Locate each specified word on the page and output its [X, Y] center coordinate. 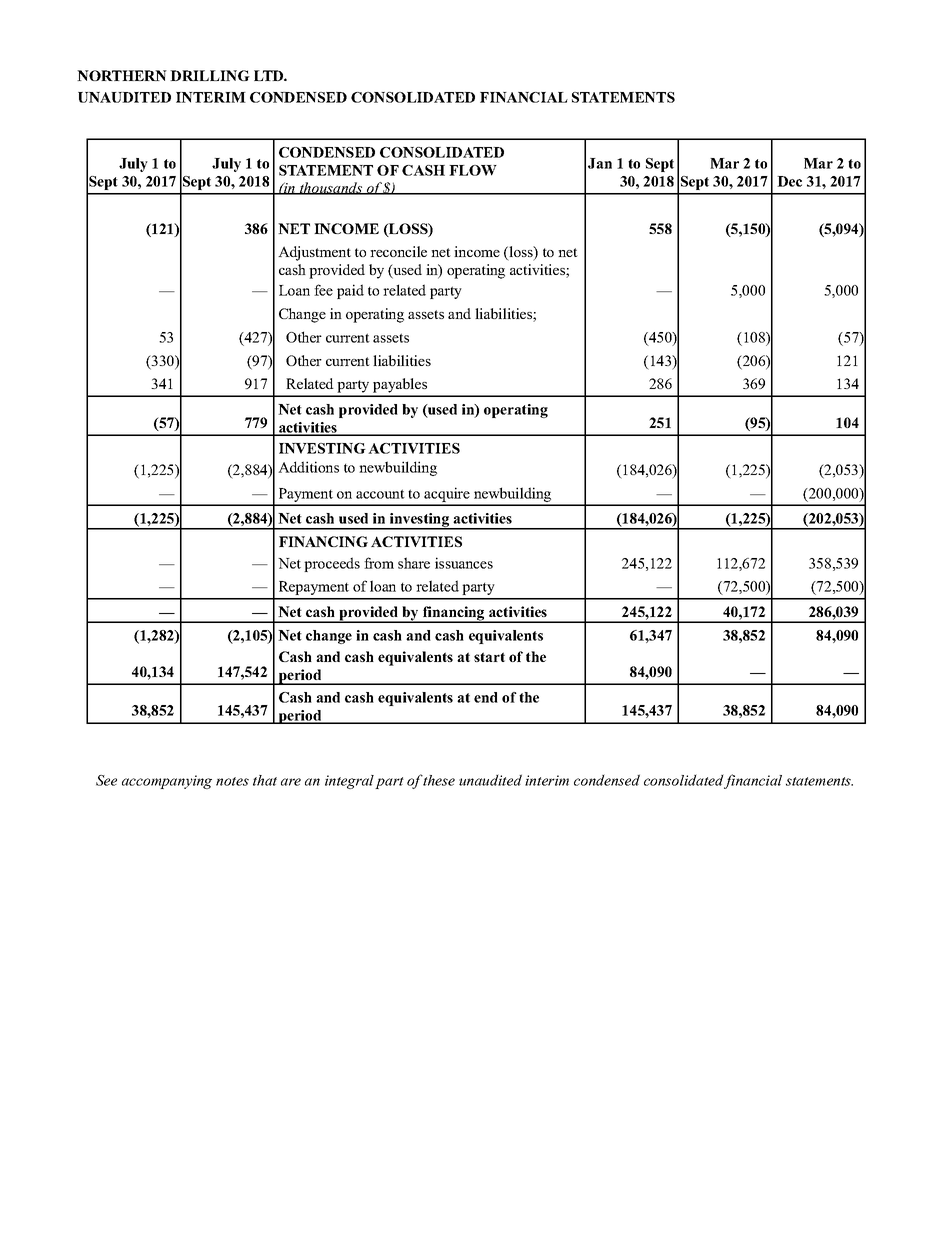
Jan [600, 163]
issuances [464, 563]
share [414, 563]
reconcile [398, 251]
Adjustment [314, 253]
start [489, 657]
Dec [789, 181]
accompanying [167, 782]
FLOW [473, 170]
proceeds [332, 564]
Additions [308, 467]
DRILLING [210, 75]
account [380, 494]
